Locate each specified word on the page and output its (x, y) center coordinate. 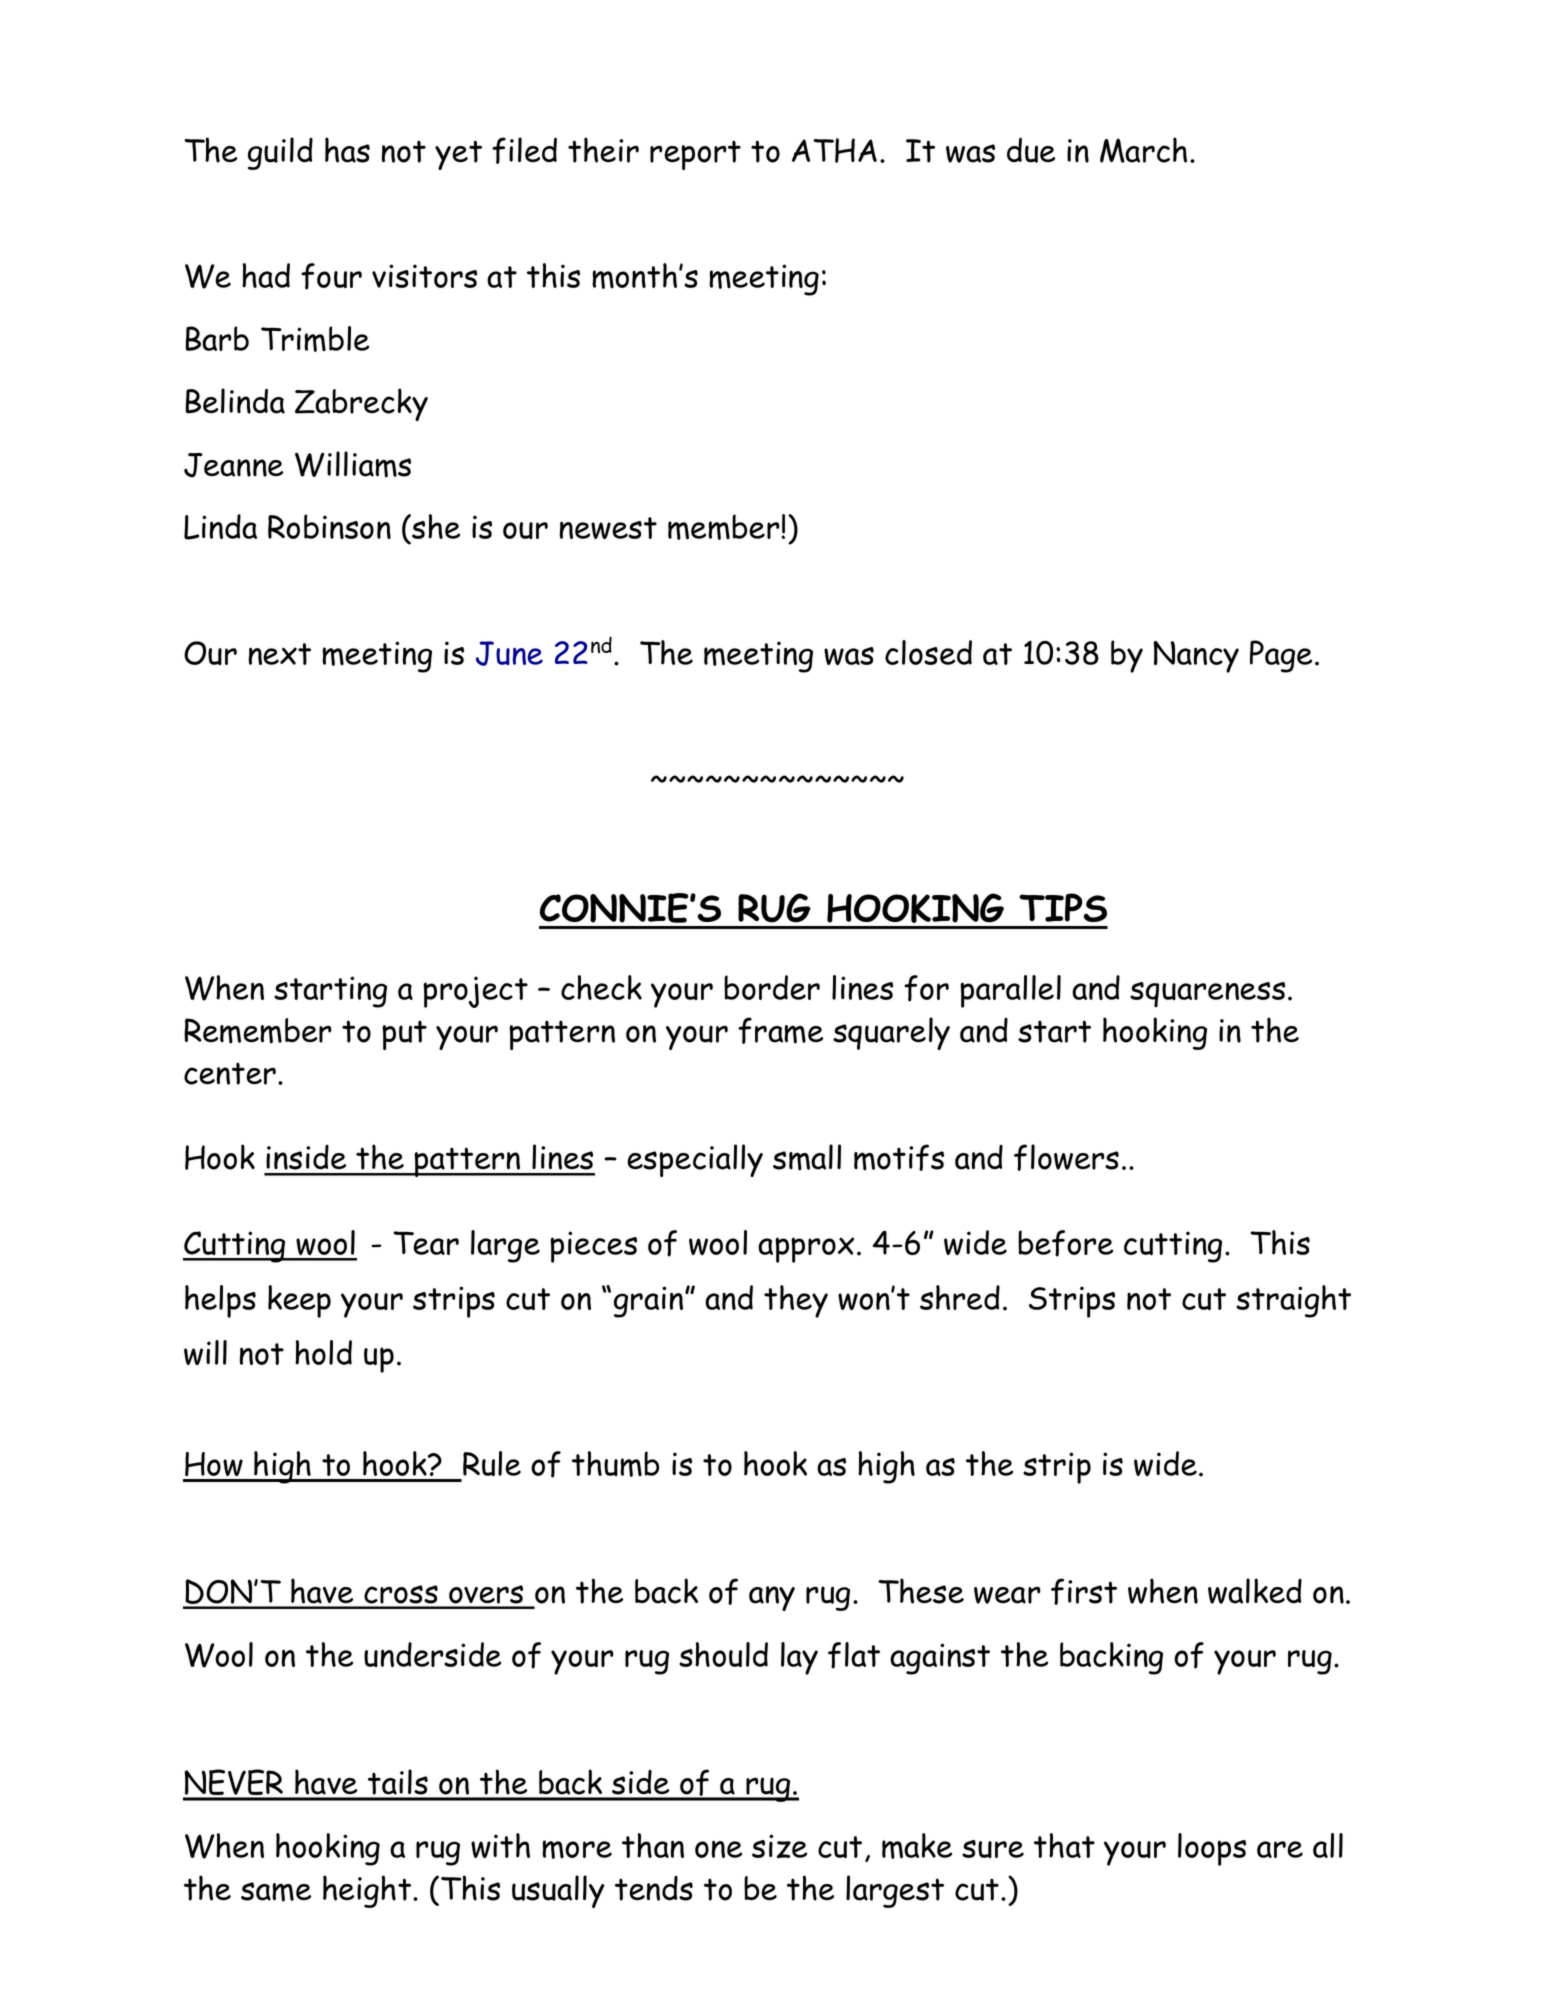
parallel (1010, 991)
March (1143, 150)
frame (780, 1030)
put (404, 1035)
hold (323, 1352)
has (347, 150)
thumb (615, 1464)
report (695, 155)
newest (608, 528)
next (280, 654)
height (367, 1891)
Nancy (1196, 657)
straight (1293, 1301)
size (779, 1846)
